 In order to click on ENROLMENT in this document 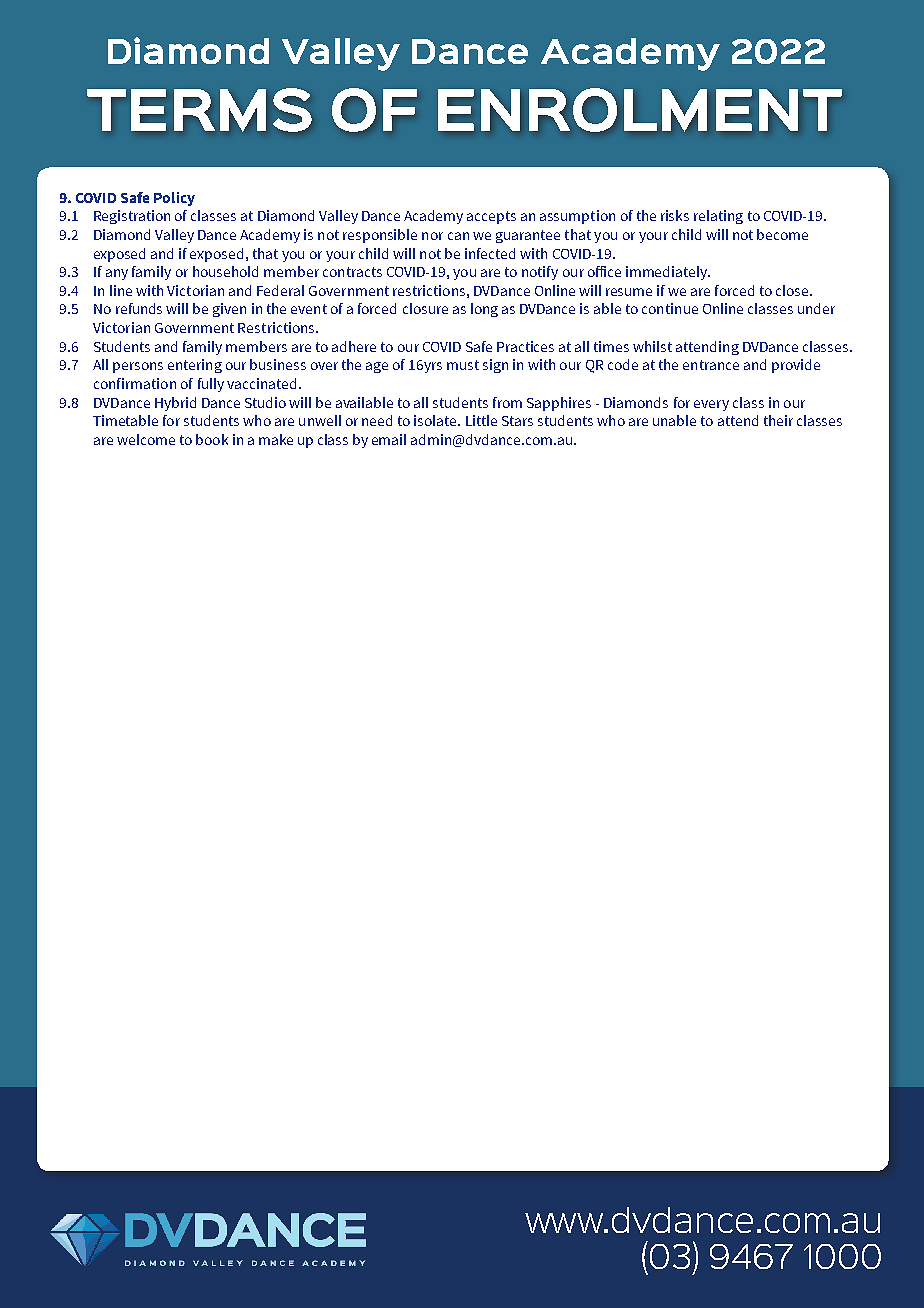, I will do `click(640, 110)`.
